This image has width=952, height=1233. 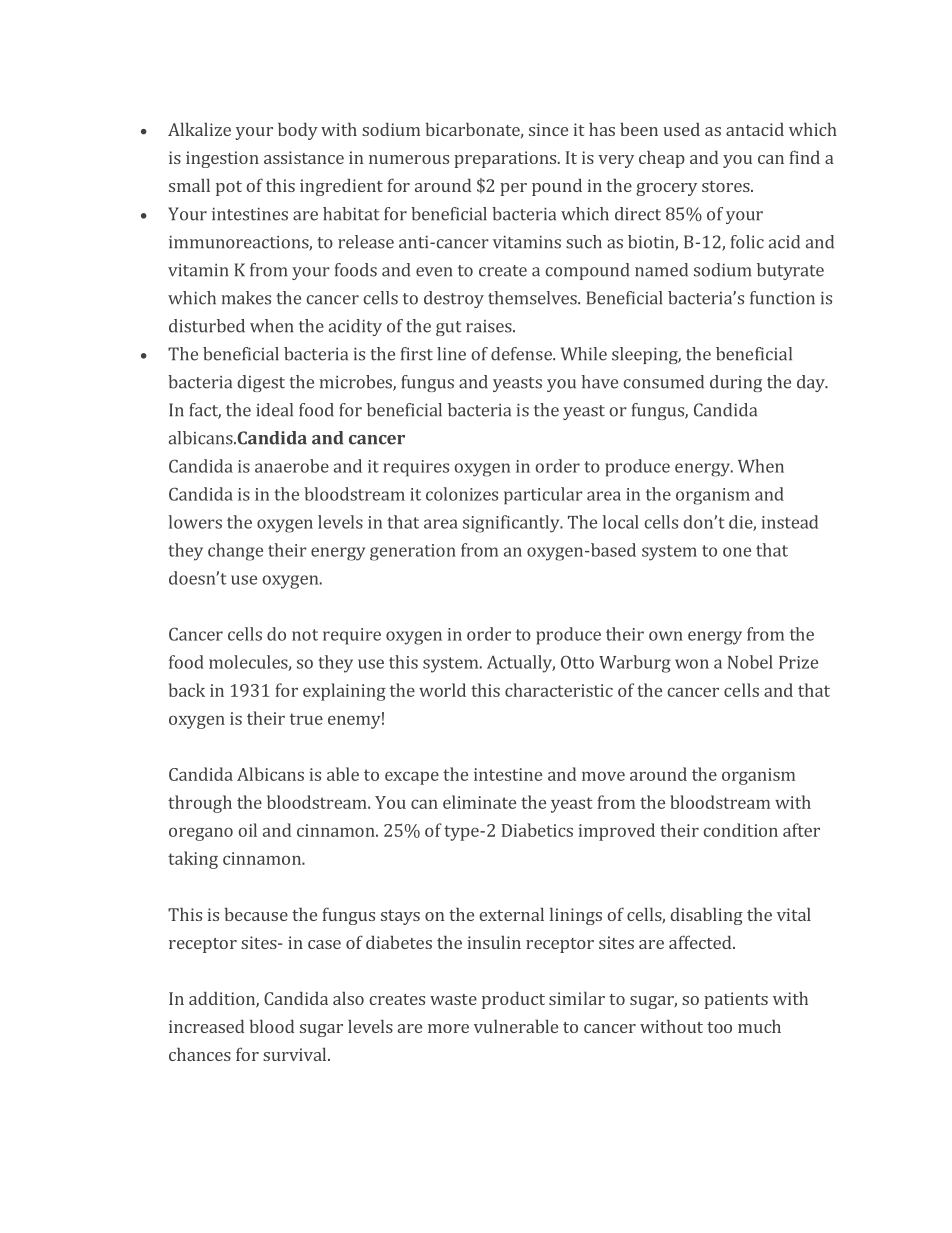 What do you see at coordinates (235, 552) in the image?
I see `change` at bounding box center [235, 552].
